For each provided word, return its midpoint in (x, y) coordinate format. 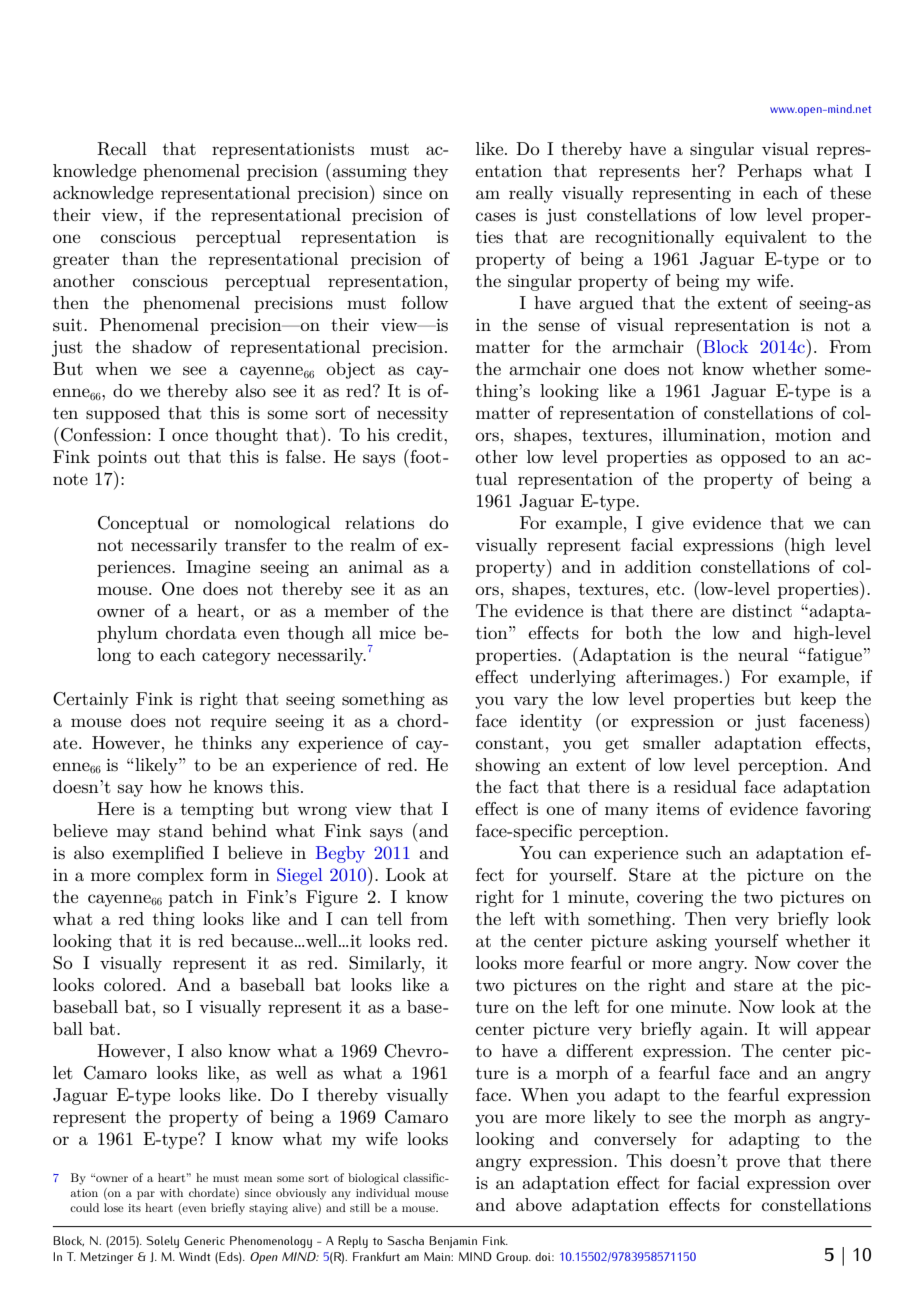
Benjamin (453, 1242)
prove (758, 1164)
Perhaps (769, 172)
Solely (162, 1242)
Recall (122, 149)
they (430, 172)
